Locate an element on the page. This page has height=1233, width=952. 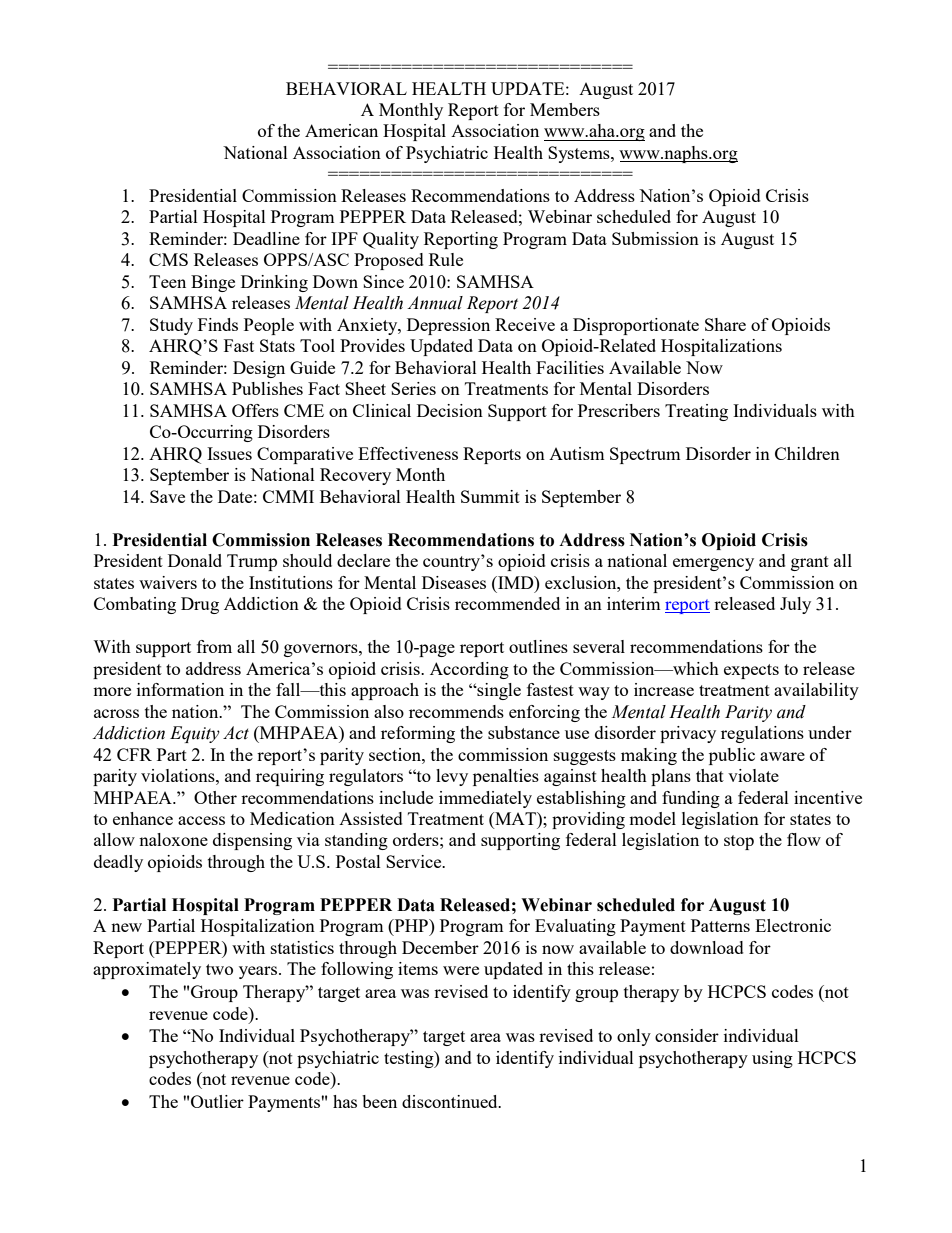
Systems is located at coordinates (580, 154).
